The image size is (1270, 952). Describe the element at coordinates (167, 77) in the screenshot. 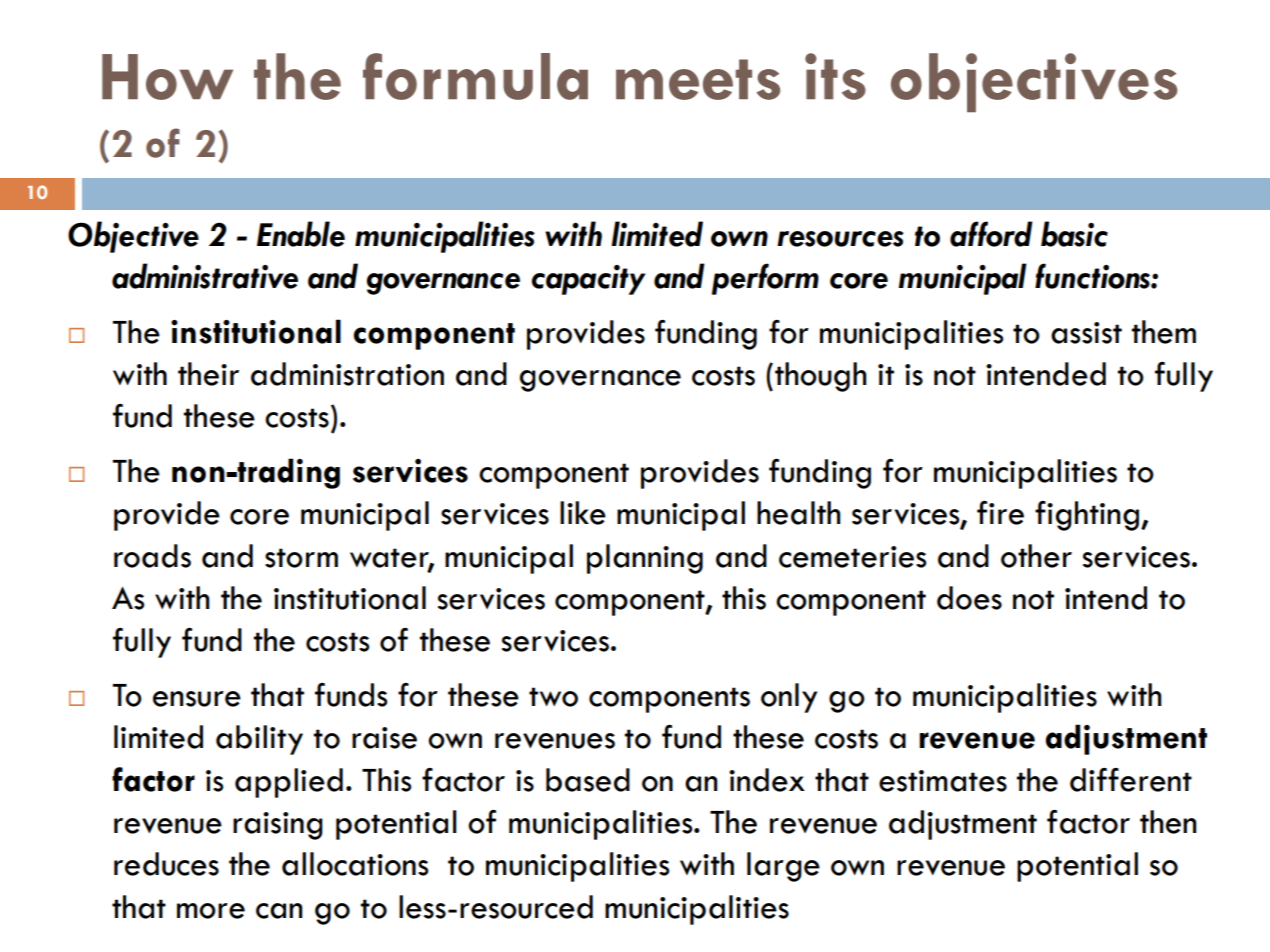

I see `How` at that location.
